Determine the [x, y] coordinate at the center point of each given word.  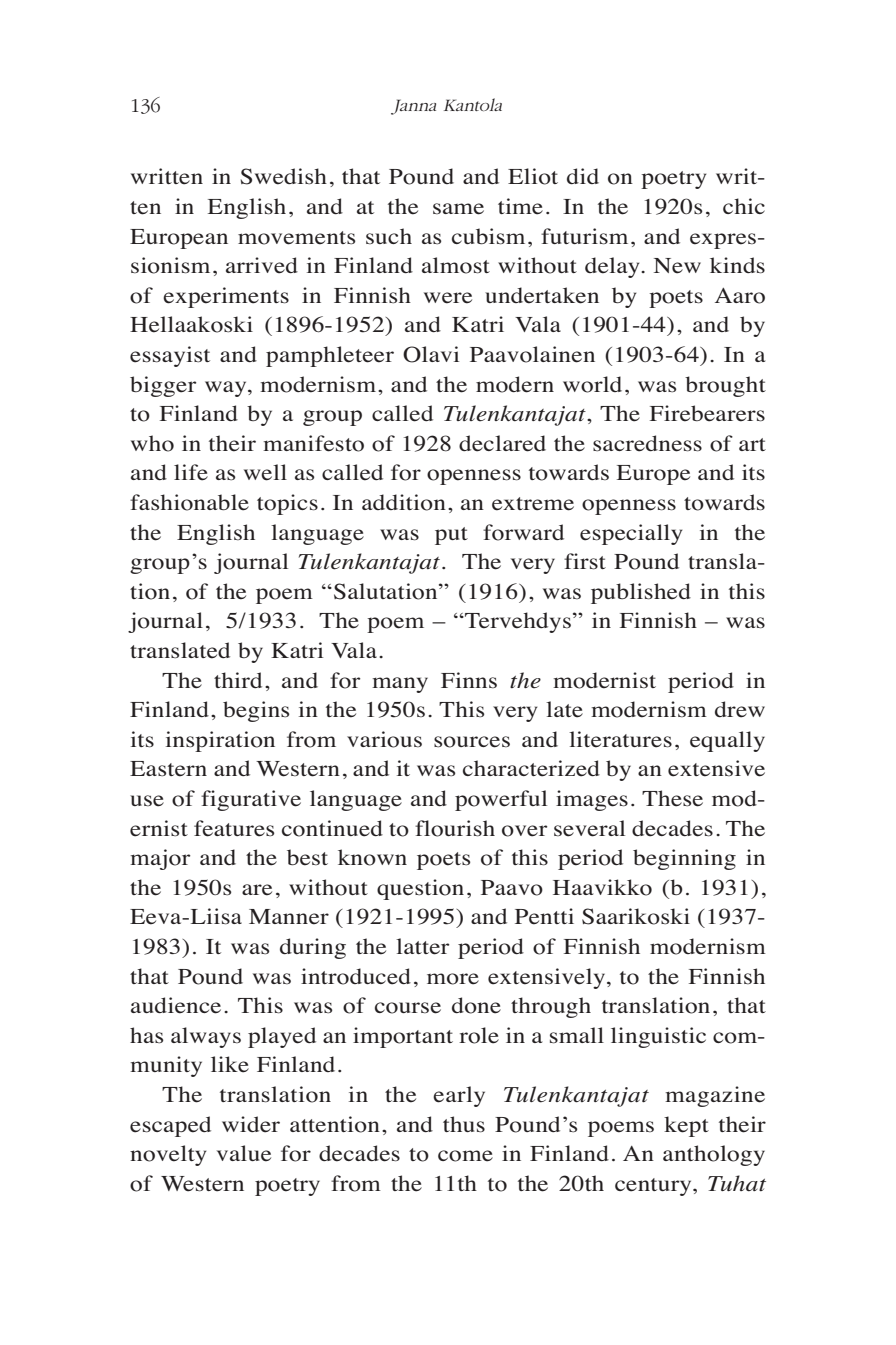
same [458, 209]
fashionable [189, 502]
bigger [163, 386]
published [641, 593]
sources [472, 742]
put [451, 536]
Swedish [283, 176]
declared [502, 443]
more [453, 979]
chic [744, 206]
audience [176, 1005]
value [244, 1153]
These [672, 798]
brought [725, 386]
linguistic [658, 1037]
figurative [251, 800]
